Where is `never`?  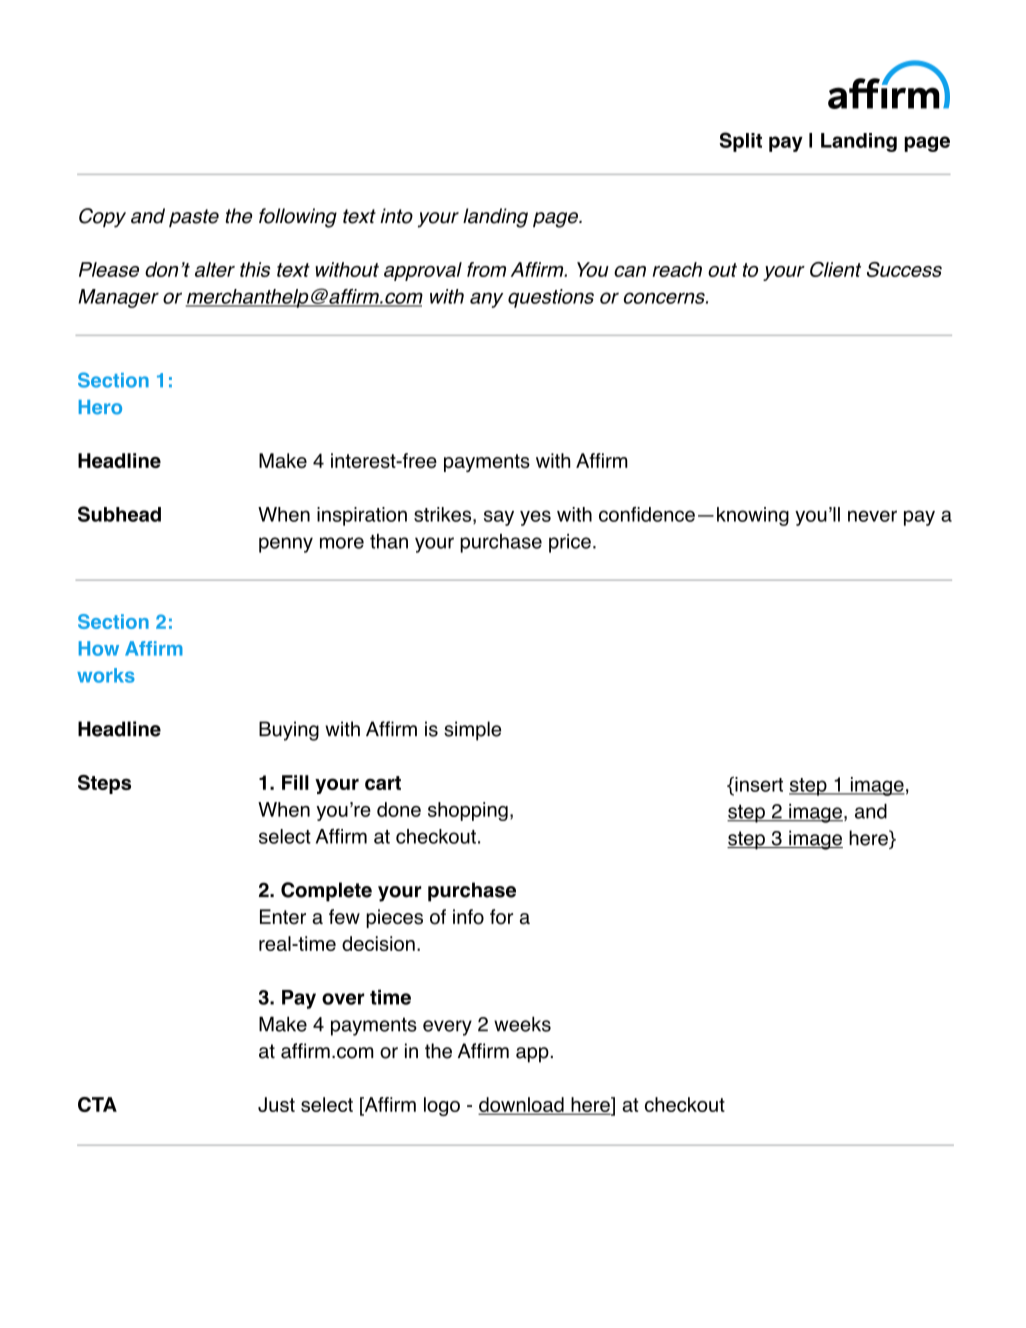
never is located at coordinates (872, 516).
